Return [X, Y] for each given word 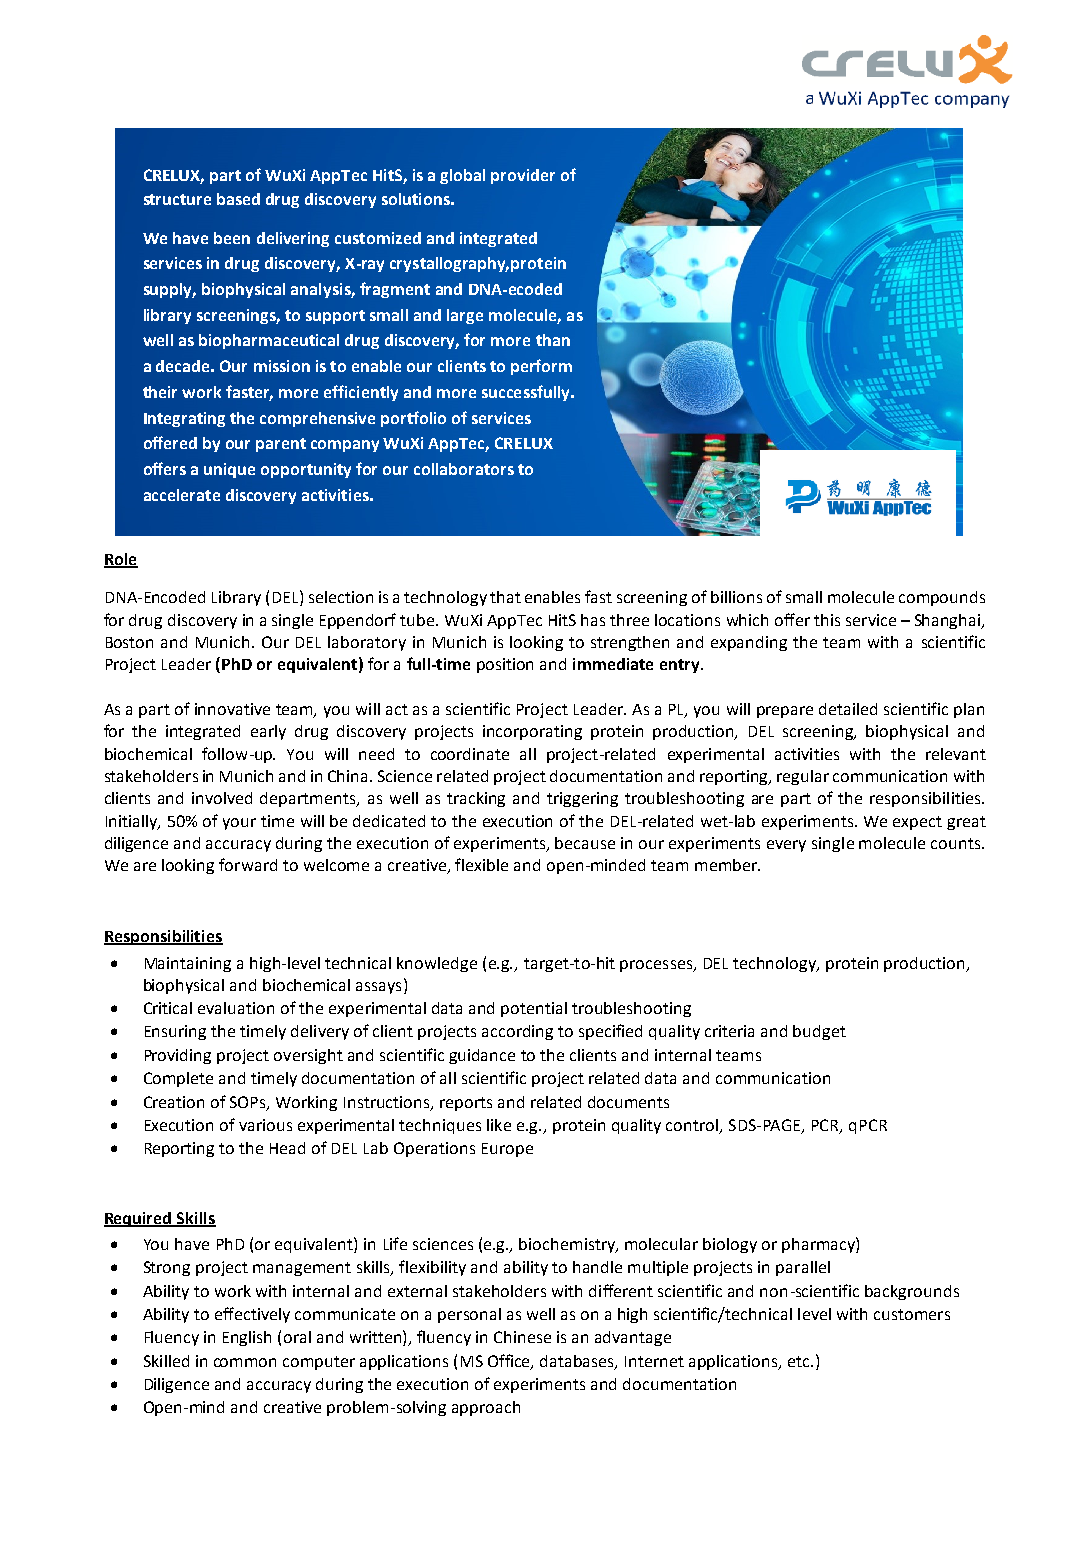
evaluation [236, 1008]
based [238, 199]
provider [523, 176]
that [505, 597]
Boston [129, 642]
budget [819, 1032]
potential [534, 1009]
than [553, 340]
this [827, 620]
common [245, 1362]
